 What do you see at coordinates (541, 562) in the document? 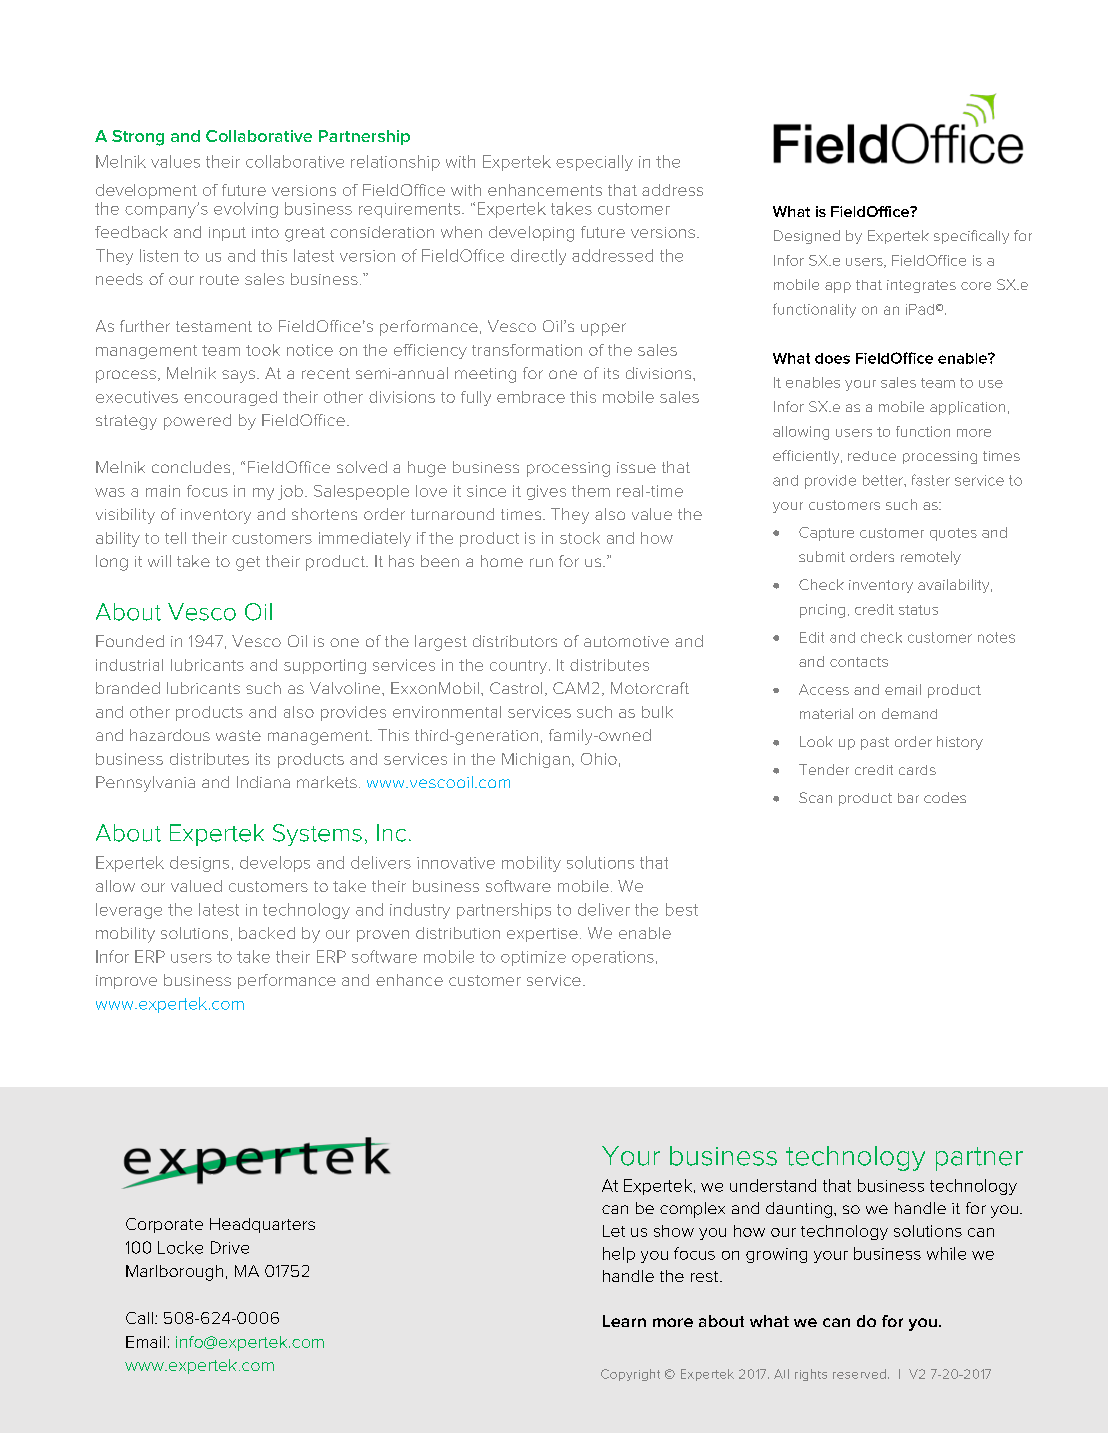
I see `run` at bounding box center [541, 562].
